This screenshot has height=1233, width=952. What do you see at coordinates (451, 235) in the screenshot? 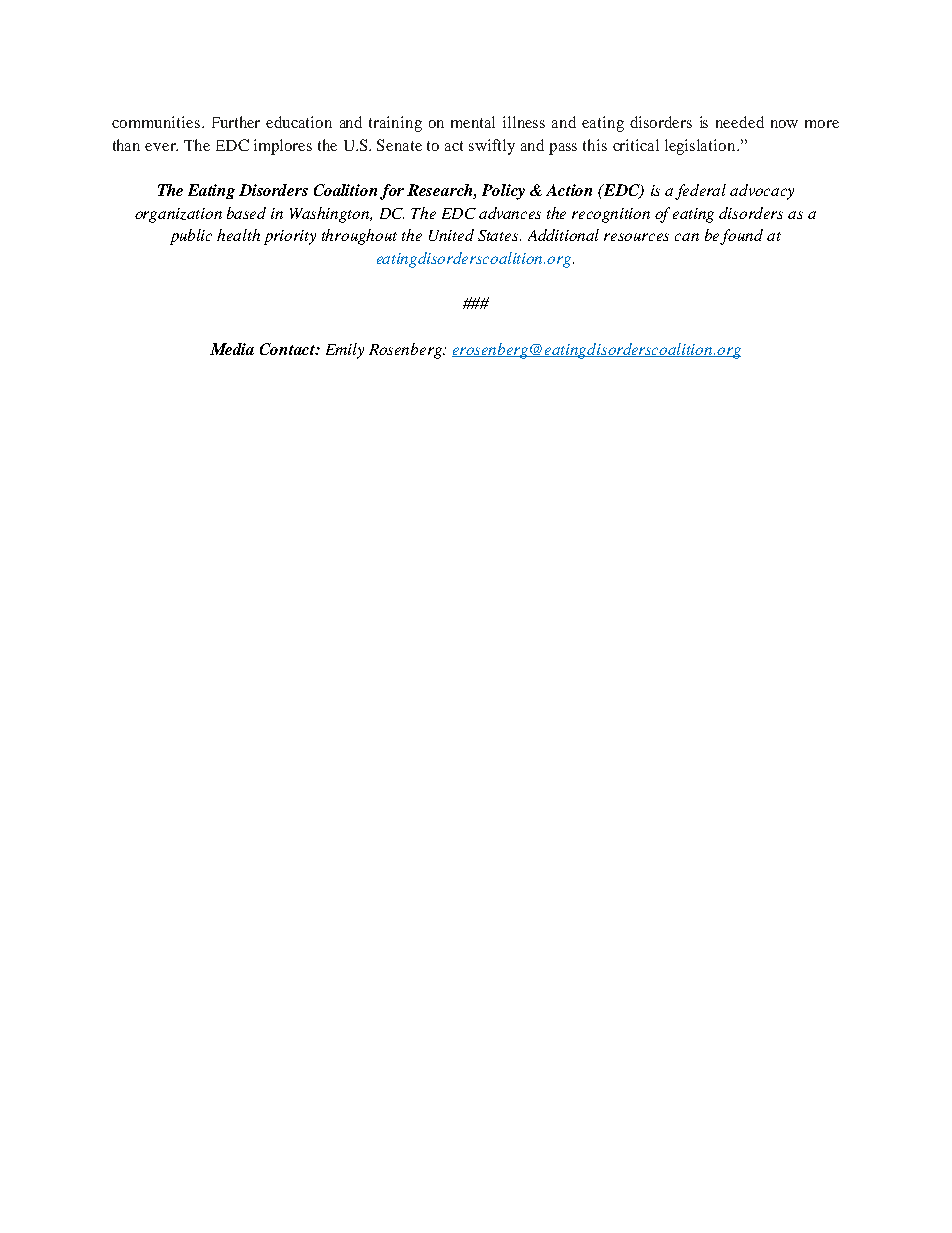
I see `United` at bounding box center [451, 235].
